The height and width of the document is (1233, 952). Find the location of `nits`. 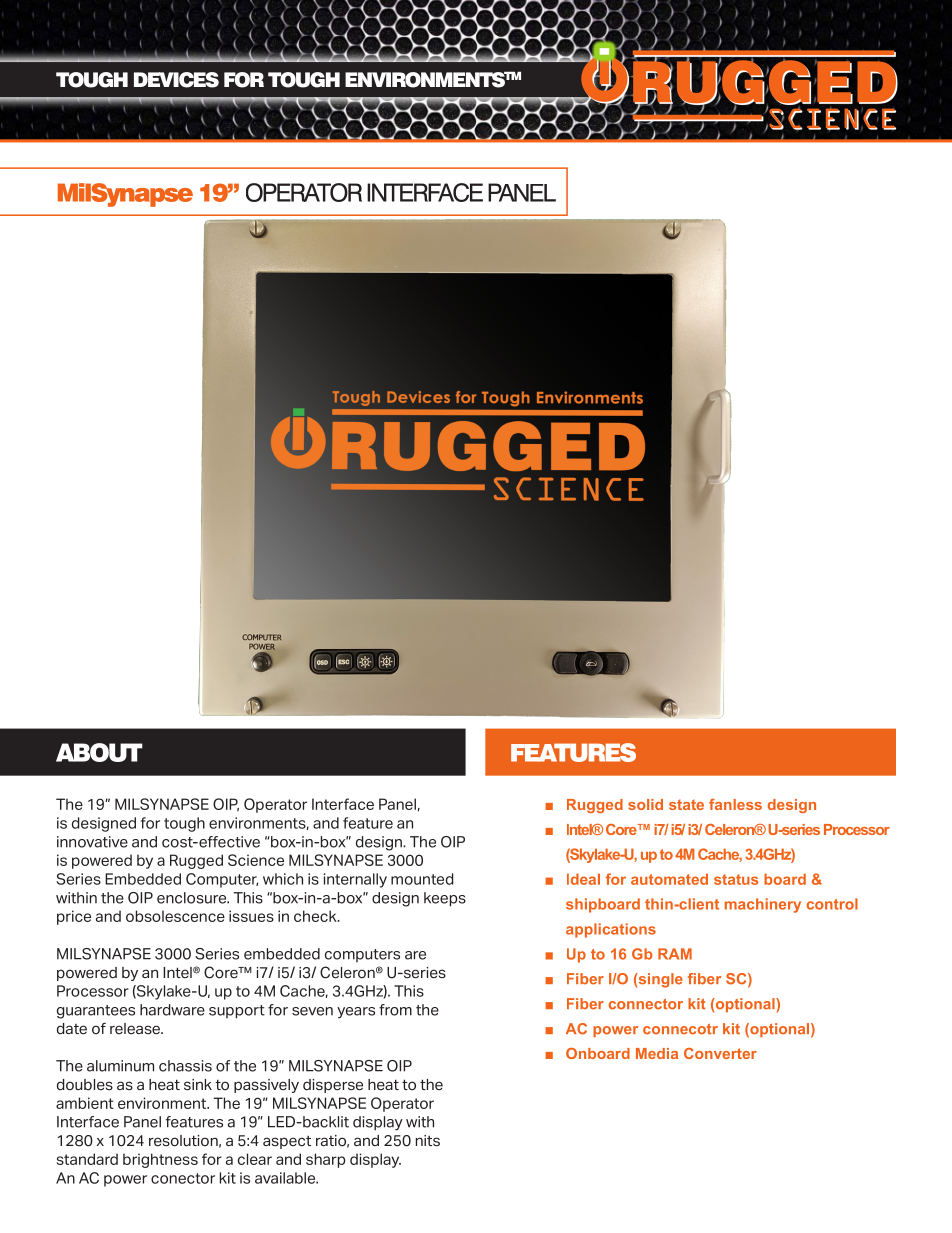

nits is located at coordinates (428, 1141).
